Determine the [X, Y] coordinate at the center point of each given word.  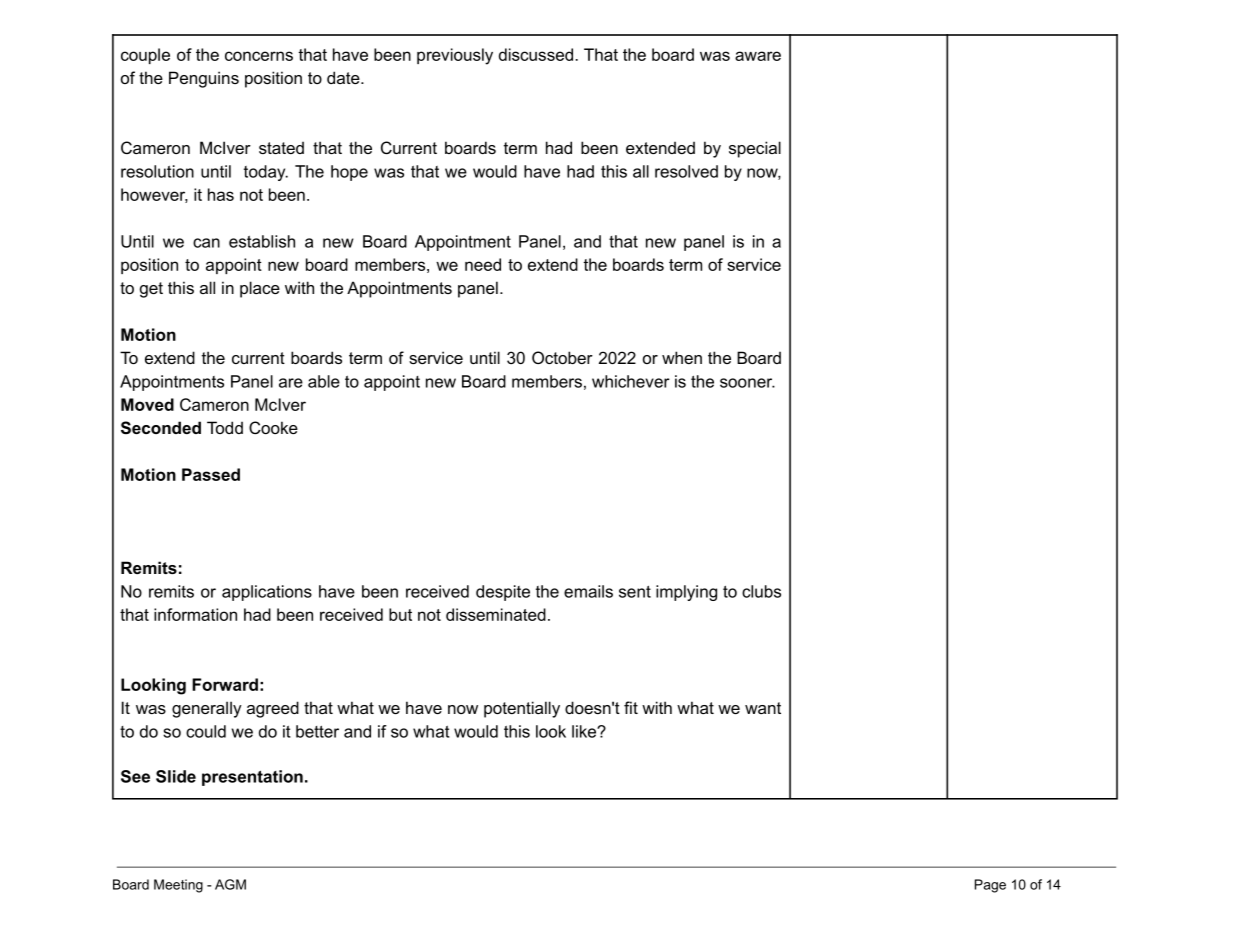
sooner [747, 383]
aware [758, 56]
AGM [230, 884]
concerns [259, 56]
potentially [522, 709]
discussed [536, 54]
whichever [631, 381]
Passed [211, 474]
